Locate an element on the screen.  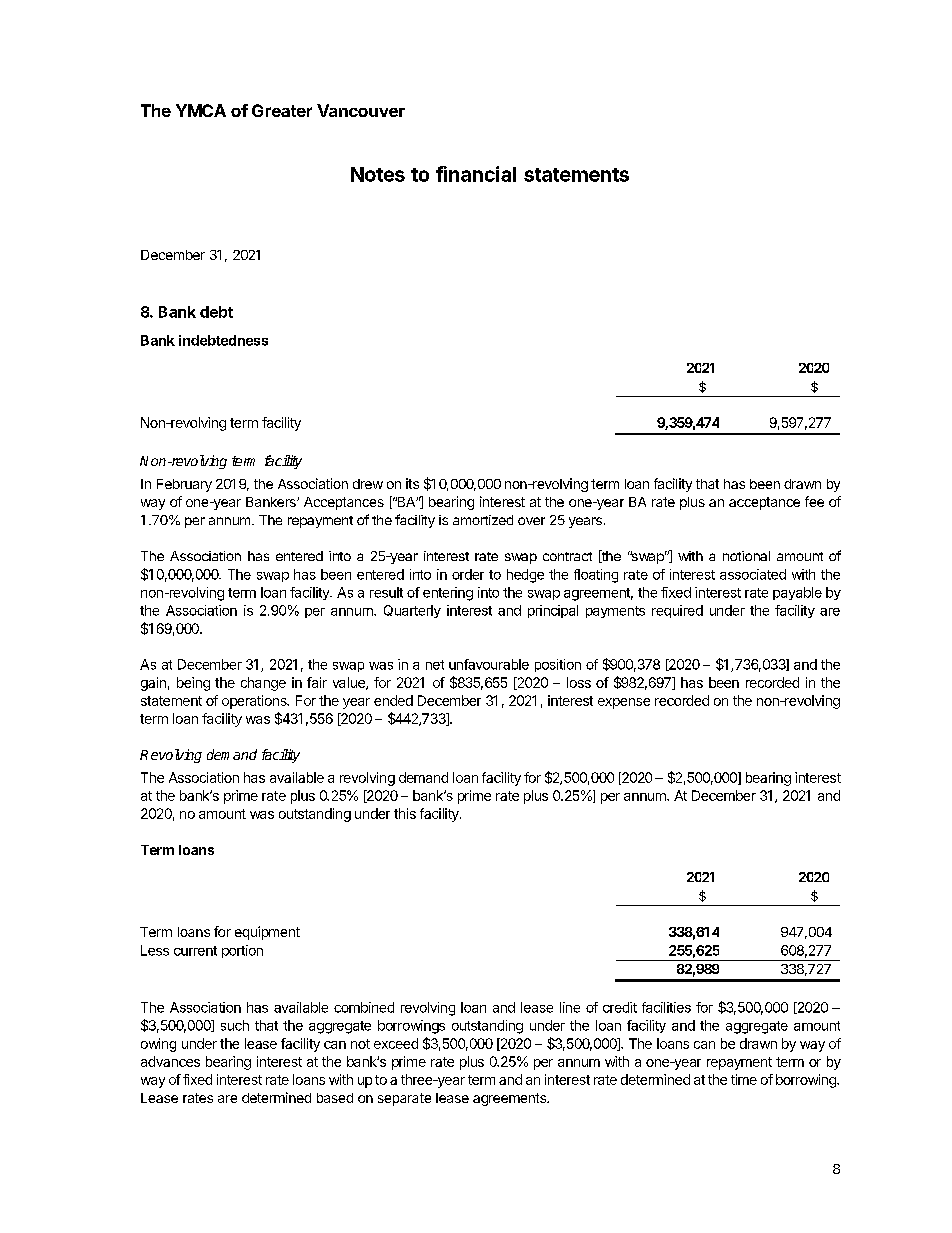
YMCA is located at coordinates (201, 110).
